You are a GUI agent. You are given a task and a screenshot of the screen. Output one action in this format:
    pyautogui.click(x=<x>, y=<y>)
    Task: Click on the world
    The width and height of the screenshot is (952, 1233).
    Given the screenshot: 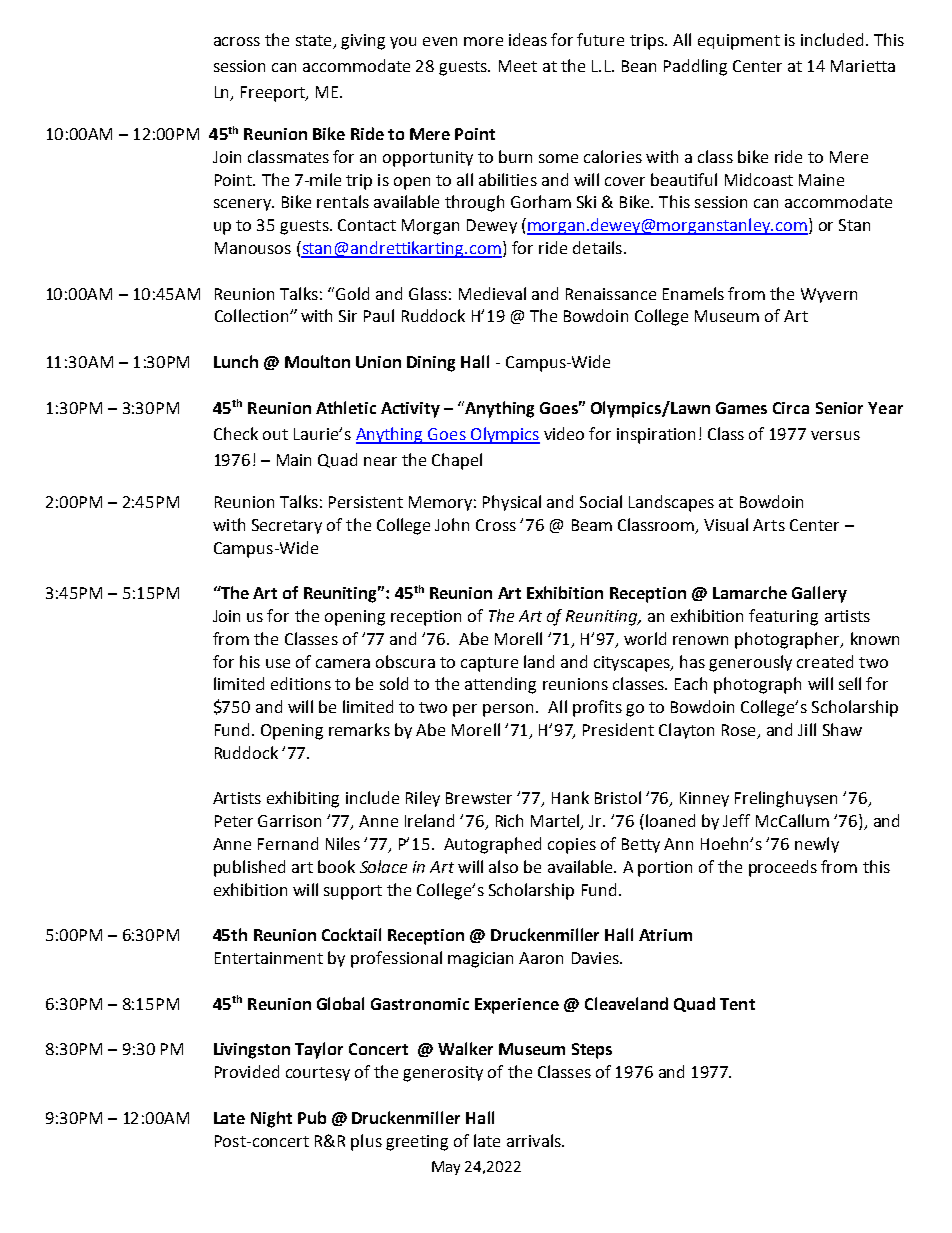 What is the action you would take?
    pyautogui.click(x=645, y=638)
